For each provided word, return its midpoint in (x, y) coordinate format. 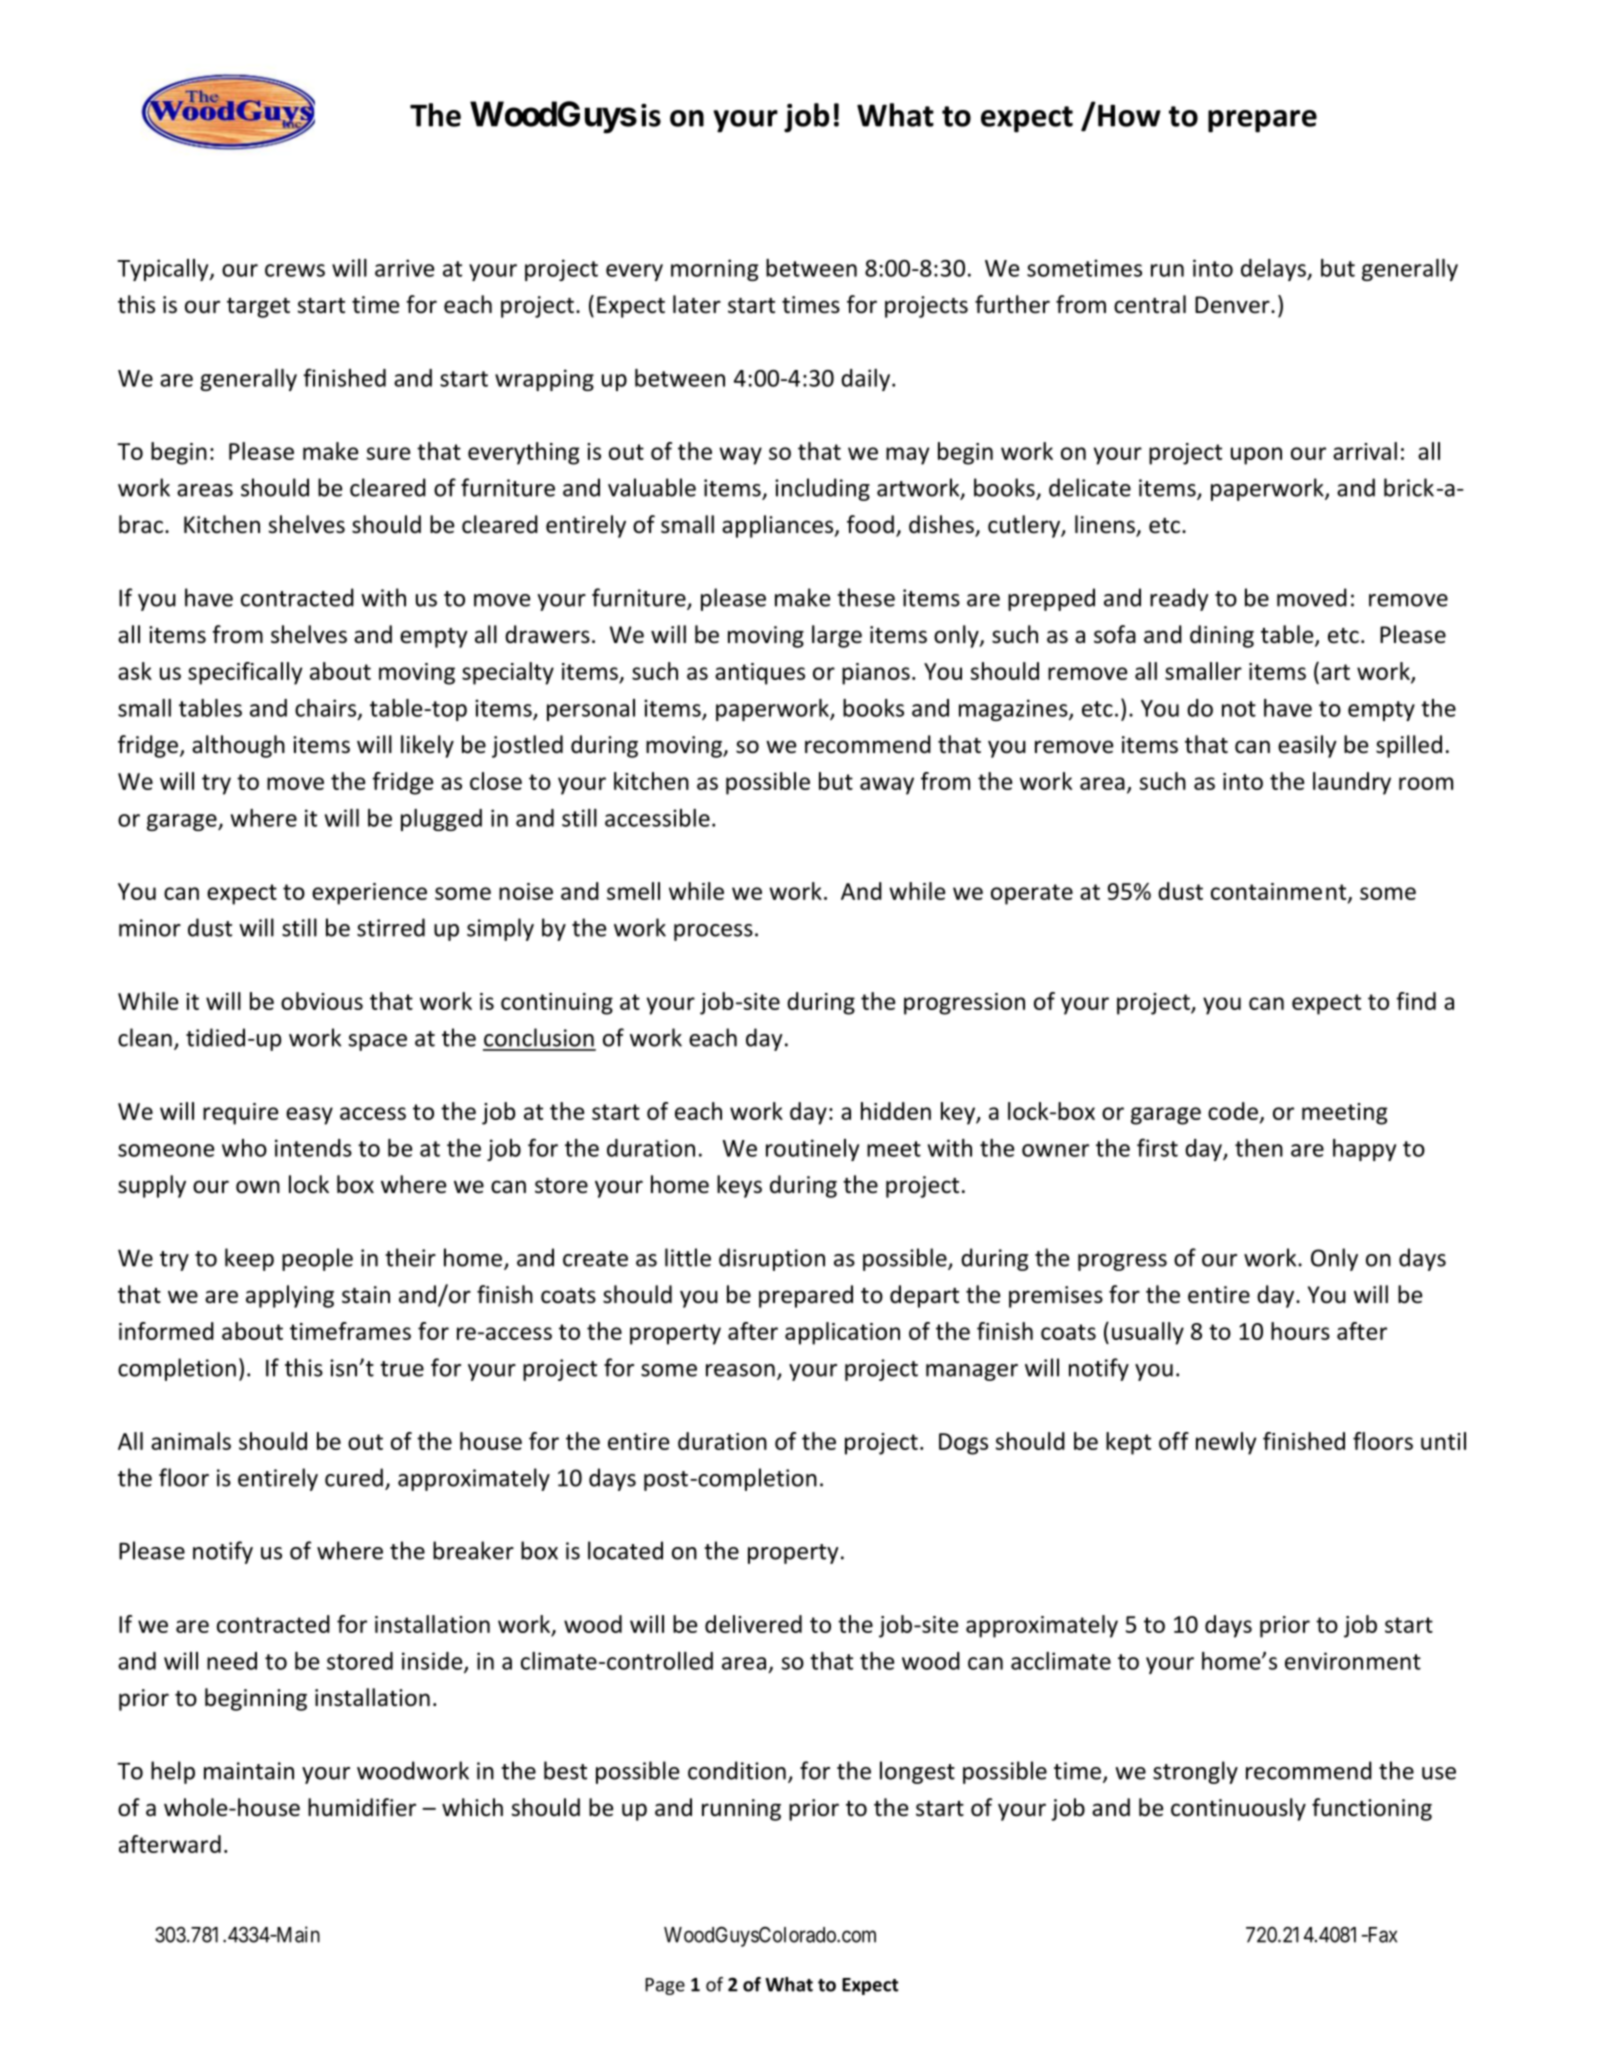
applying (290, 1296)
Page (665, 1986)
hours (1300, 1331)
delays (1274, 270)
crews (295, 270)
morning (714, 270)
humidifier (362, 1807)
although (238, 746)
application (842, 1333)
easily (1307, 746)
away (887, 786)
